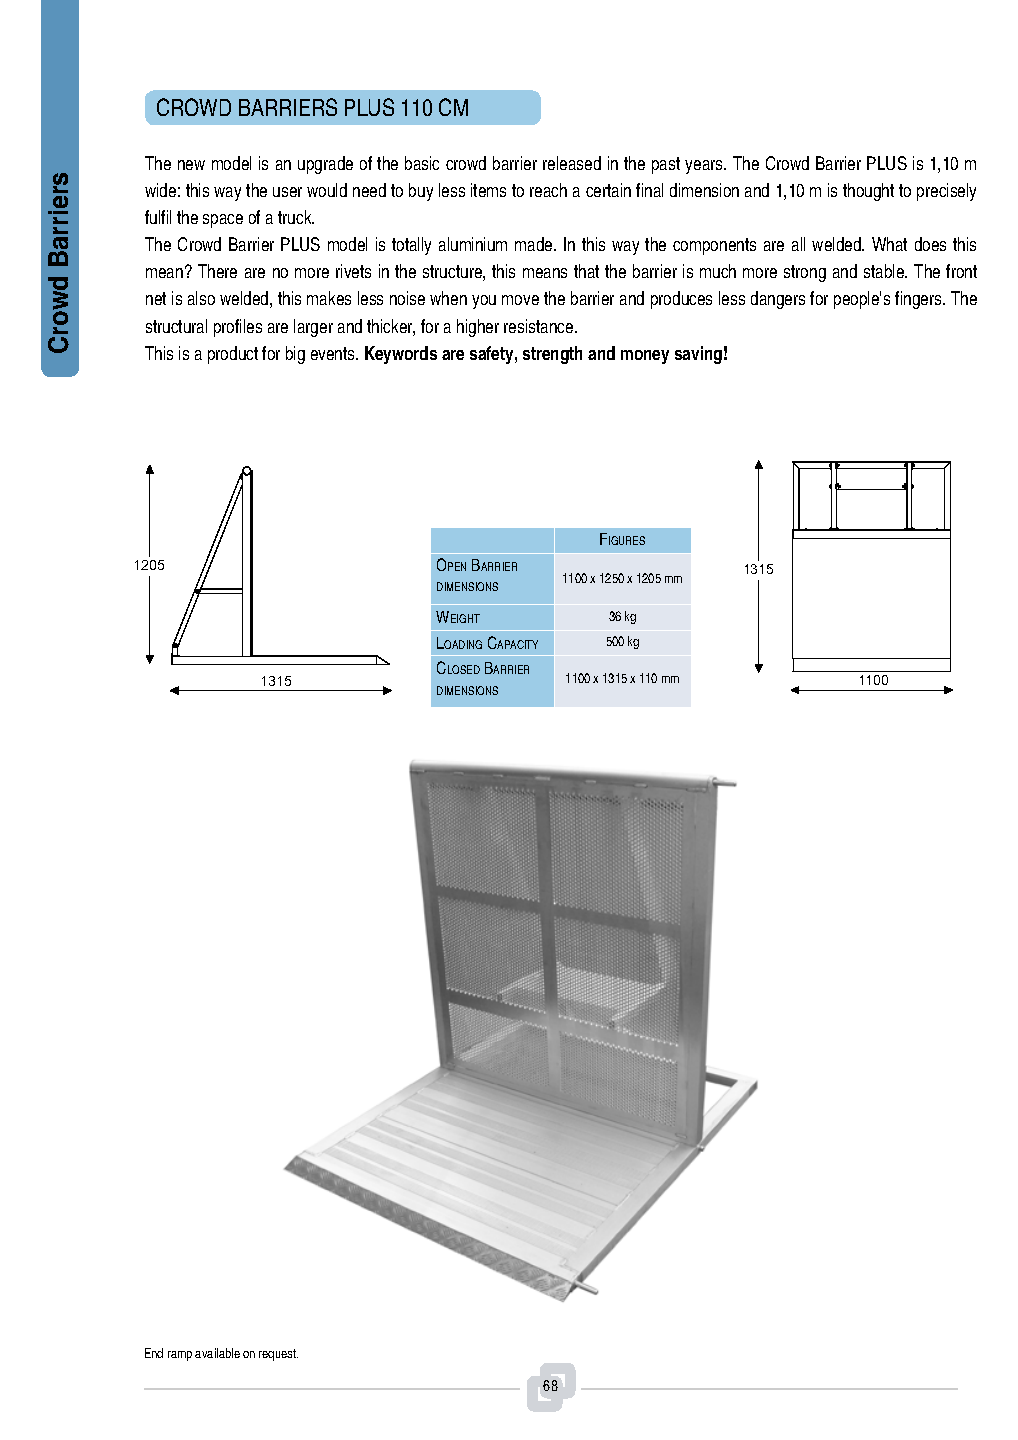  Describe the element at coordinates (278, 1355) in the screenshot. I see `request` at that location.
